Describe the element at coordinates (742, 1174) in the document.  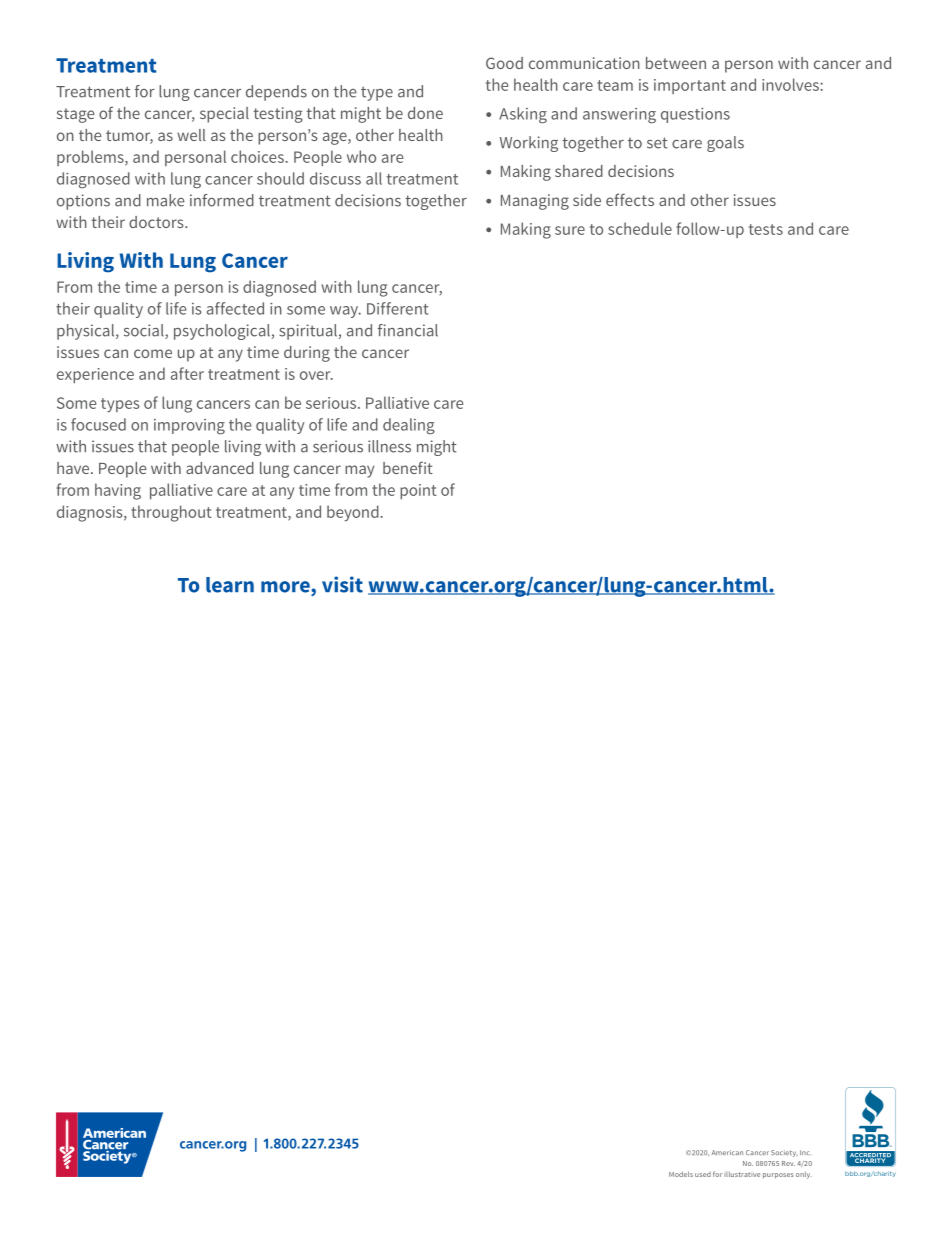
I see `illustrative` at that location.
